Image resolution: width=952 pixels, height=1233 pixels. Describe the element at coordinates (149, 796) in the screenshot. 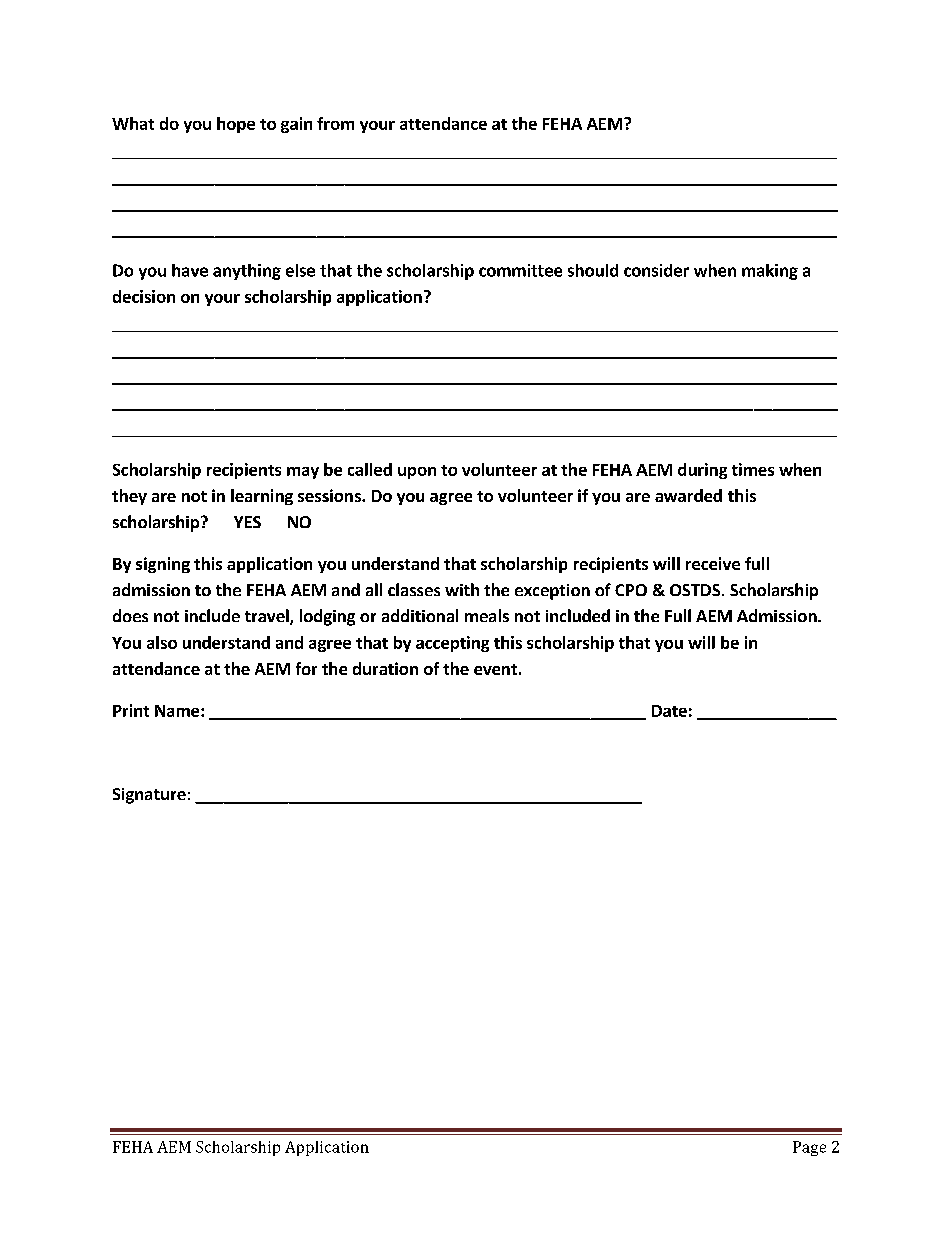

I see `Signature` at that location.
